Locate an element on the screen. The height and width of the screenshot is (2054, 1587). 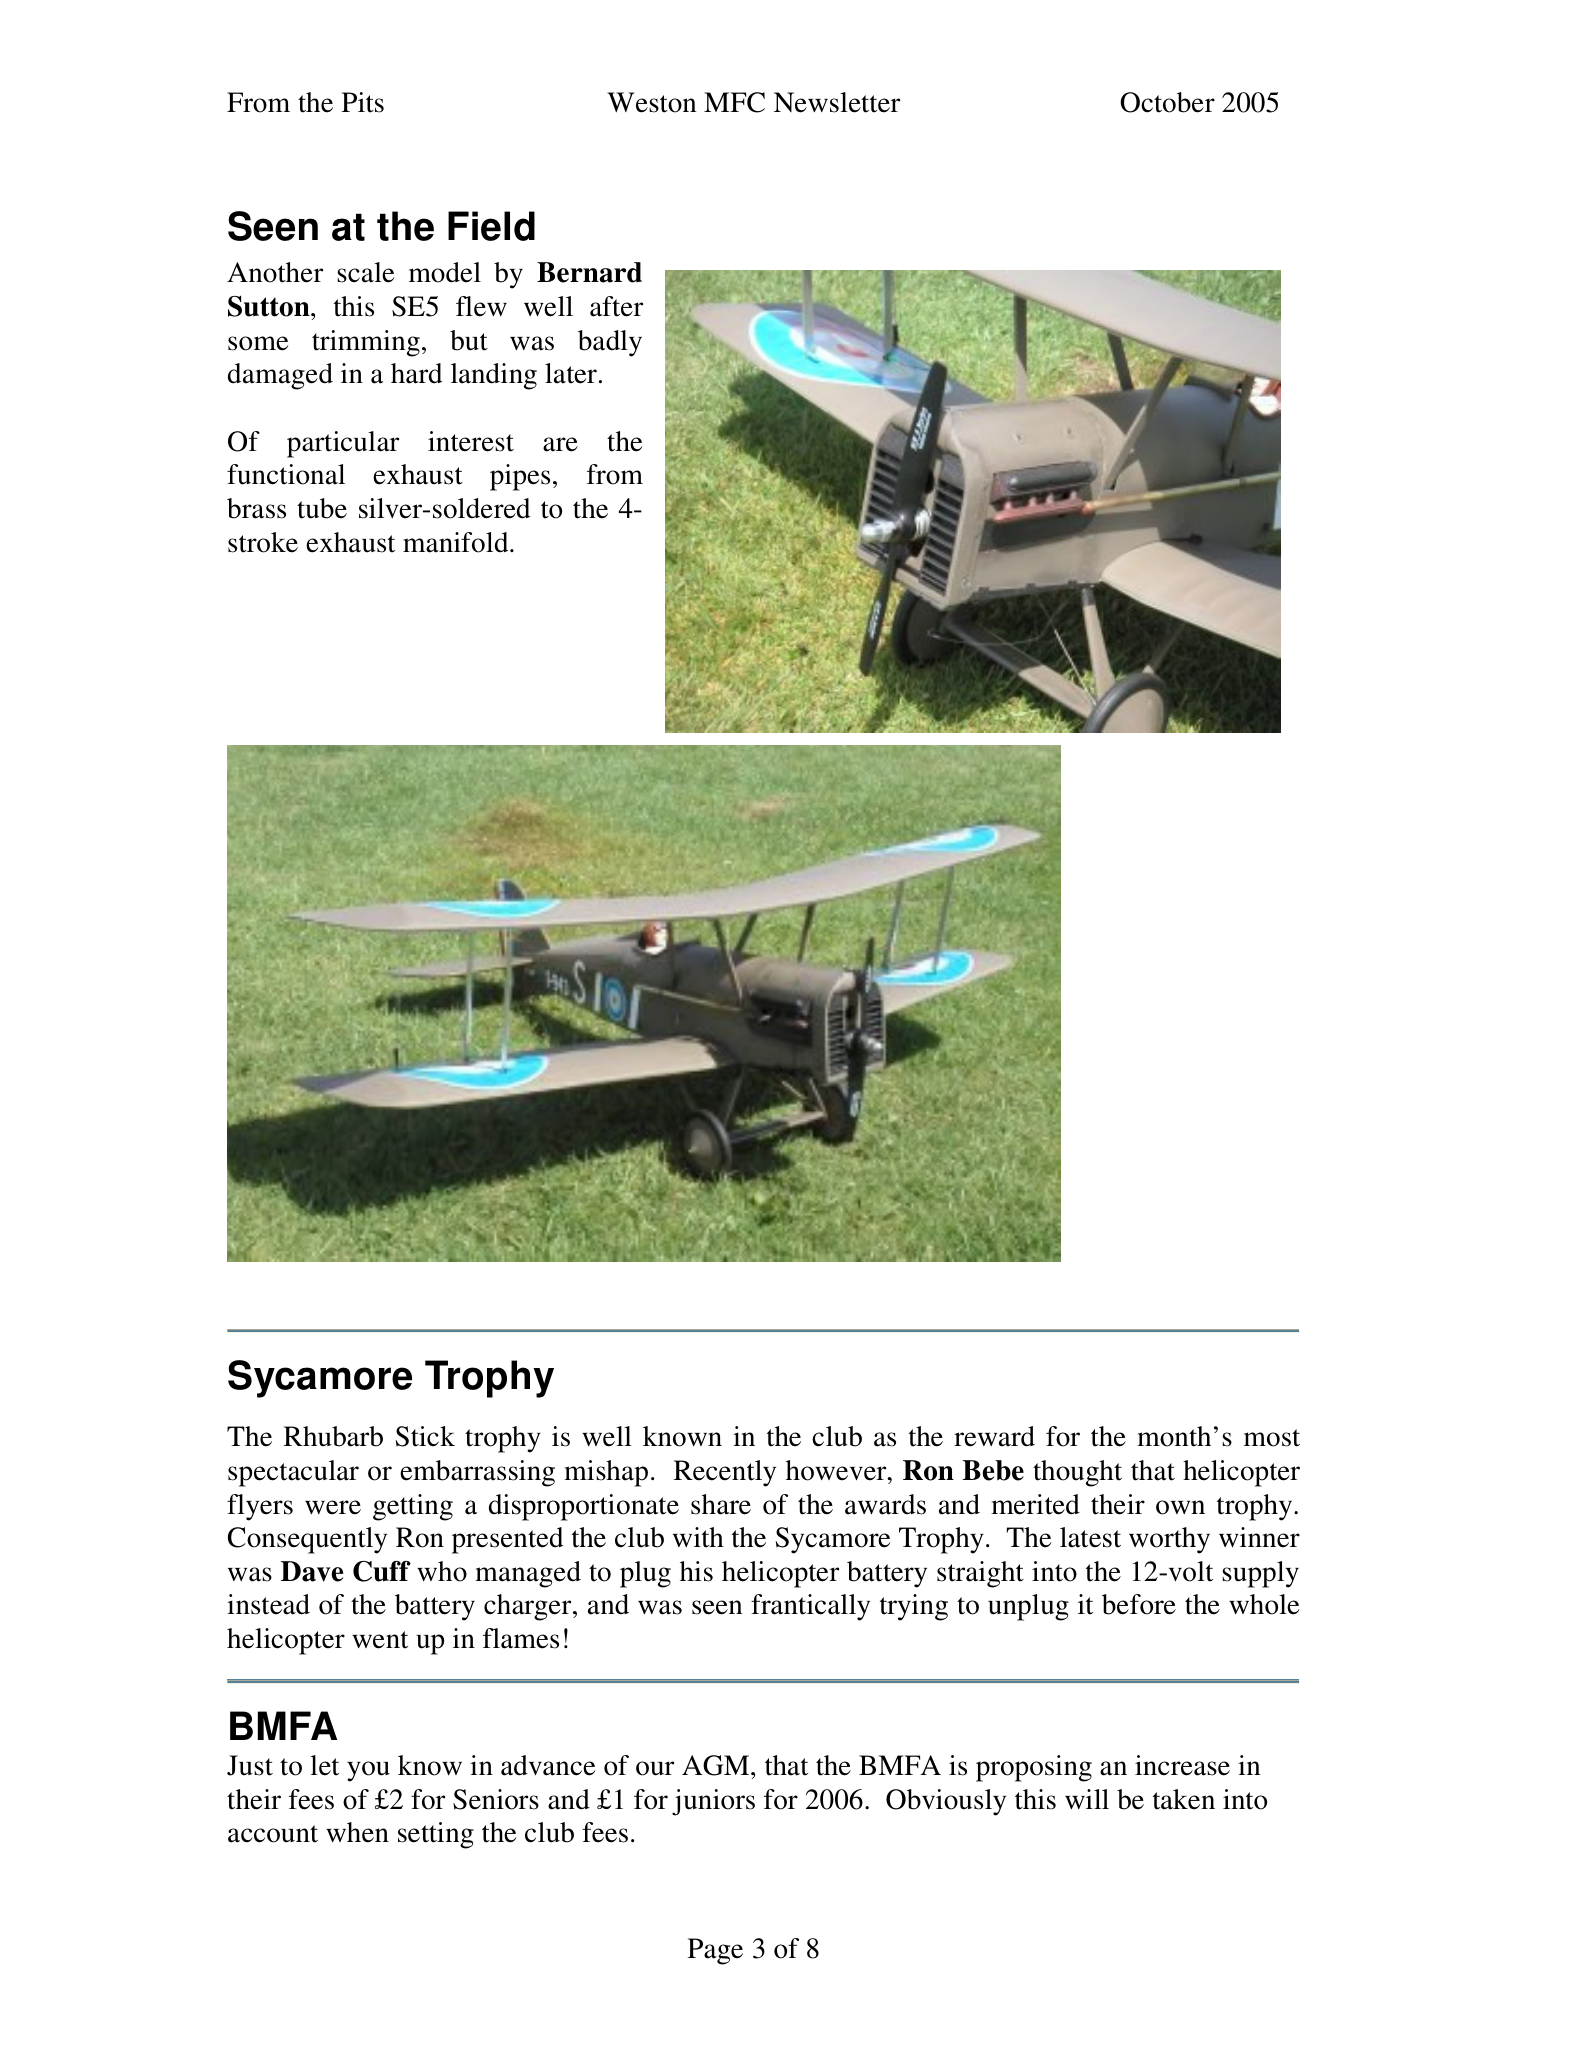
manifold is located at coordinates (457, 542).
